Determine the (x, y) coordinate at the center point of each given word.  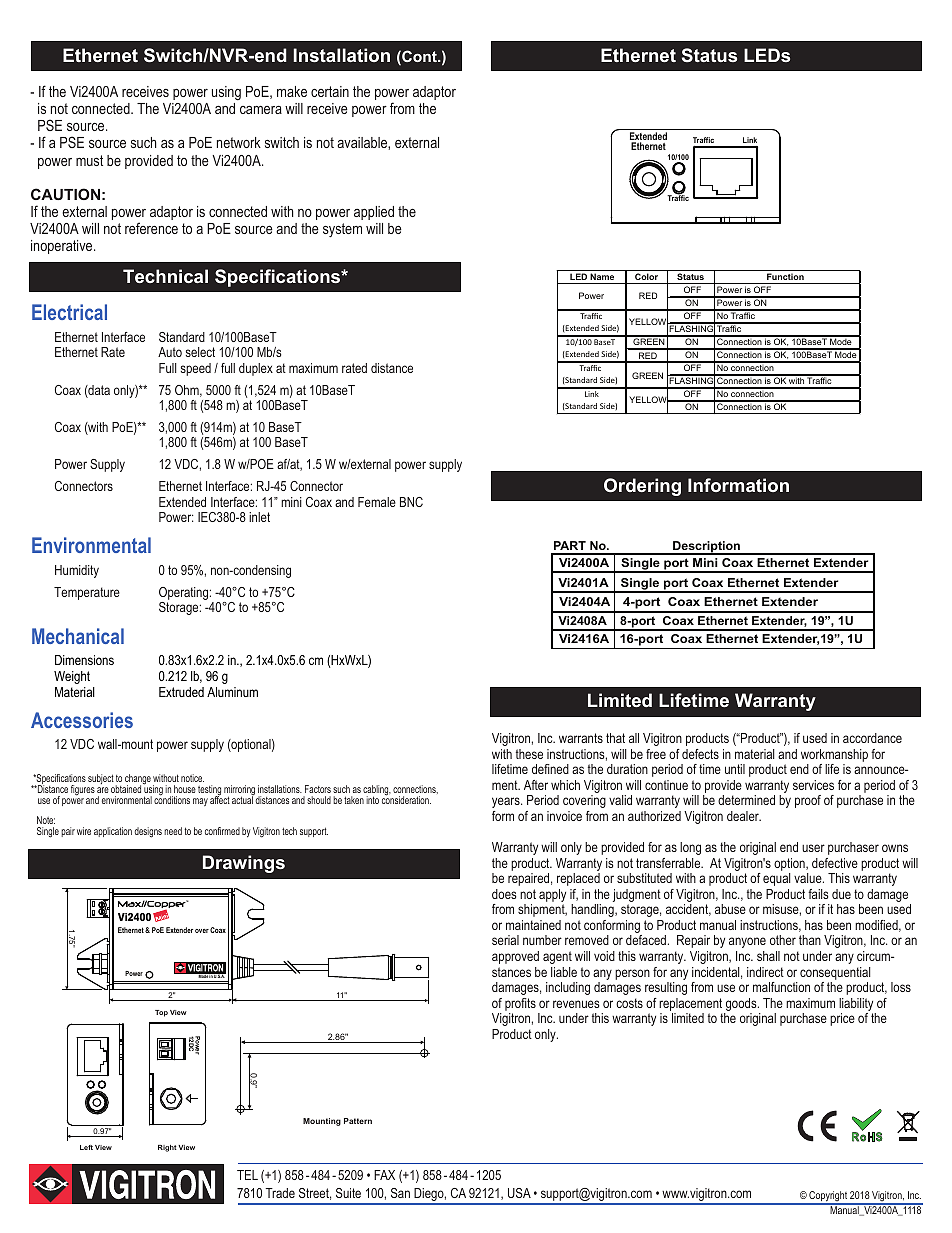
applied (374, 213)
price (842, 1019)
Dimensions (84, 660)
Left (86, 1147)
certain (330, 91)
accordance (872, 738)
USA (519, 1193)
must (89, 160)
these (529, 754)
